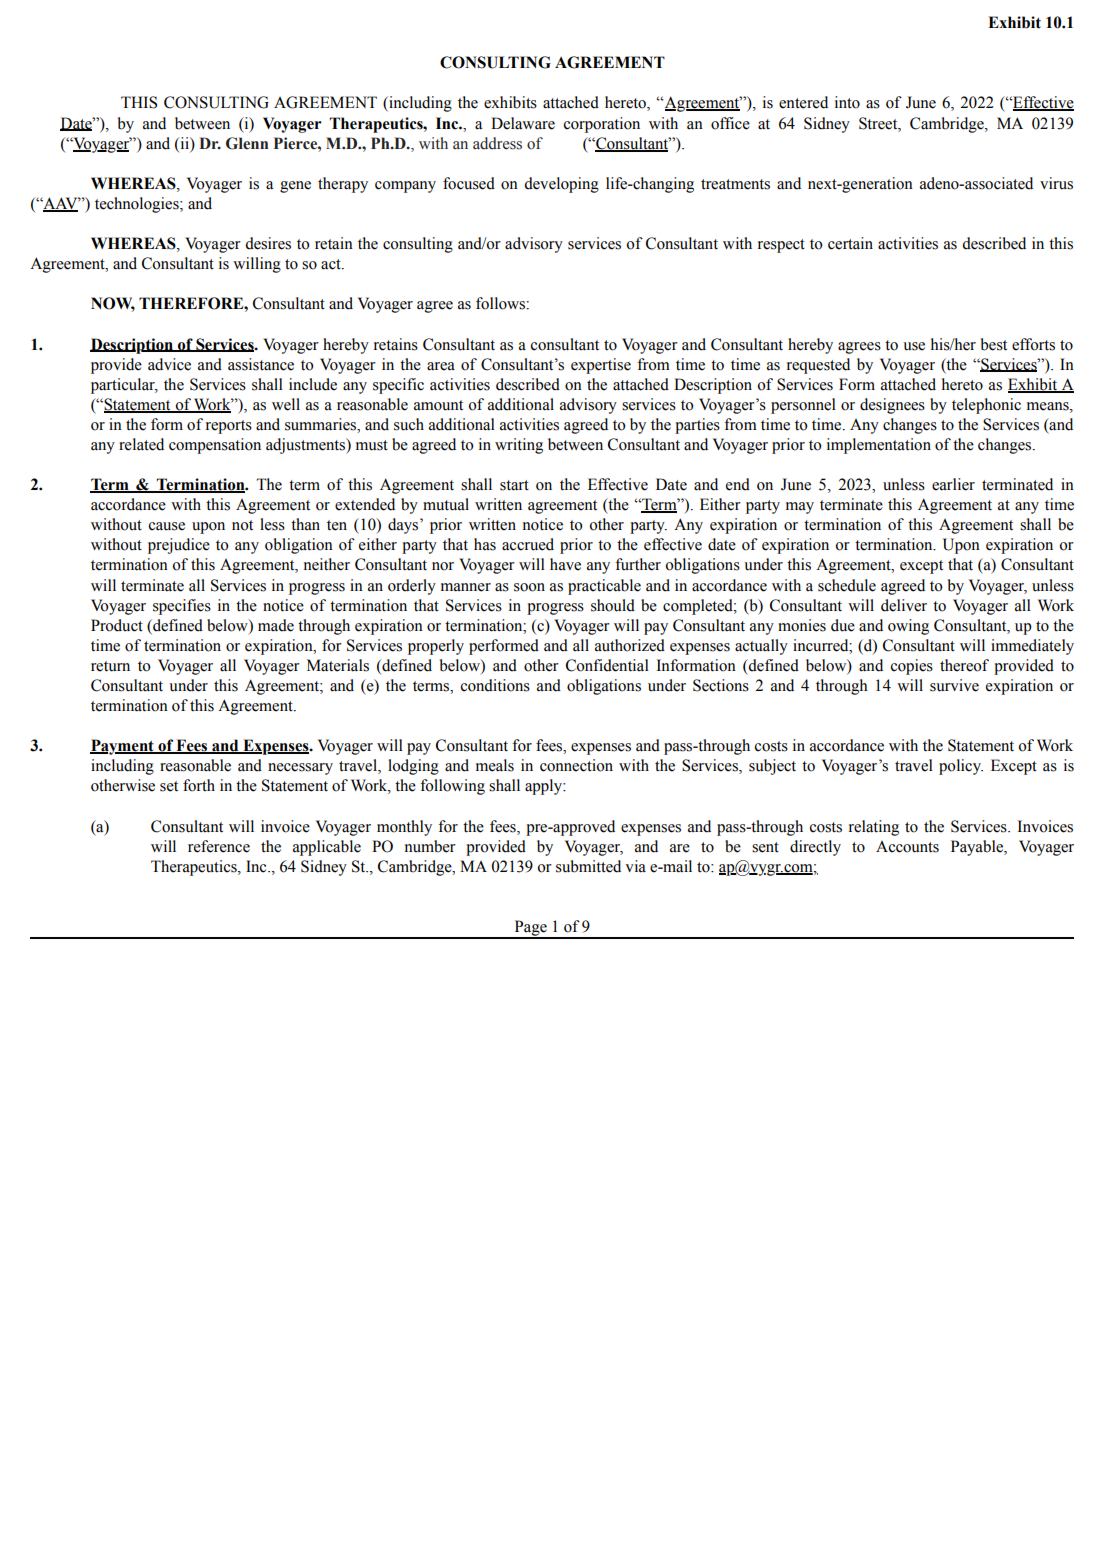 The height and width of the document is (1566, 1106). I want to click on cause, so click(167, 526).
